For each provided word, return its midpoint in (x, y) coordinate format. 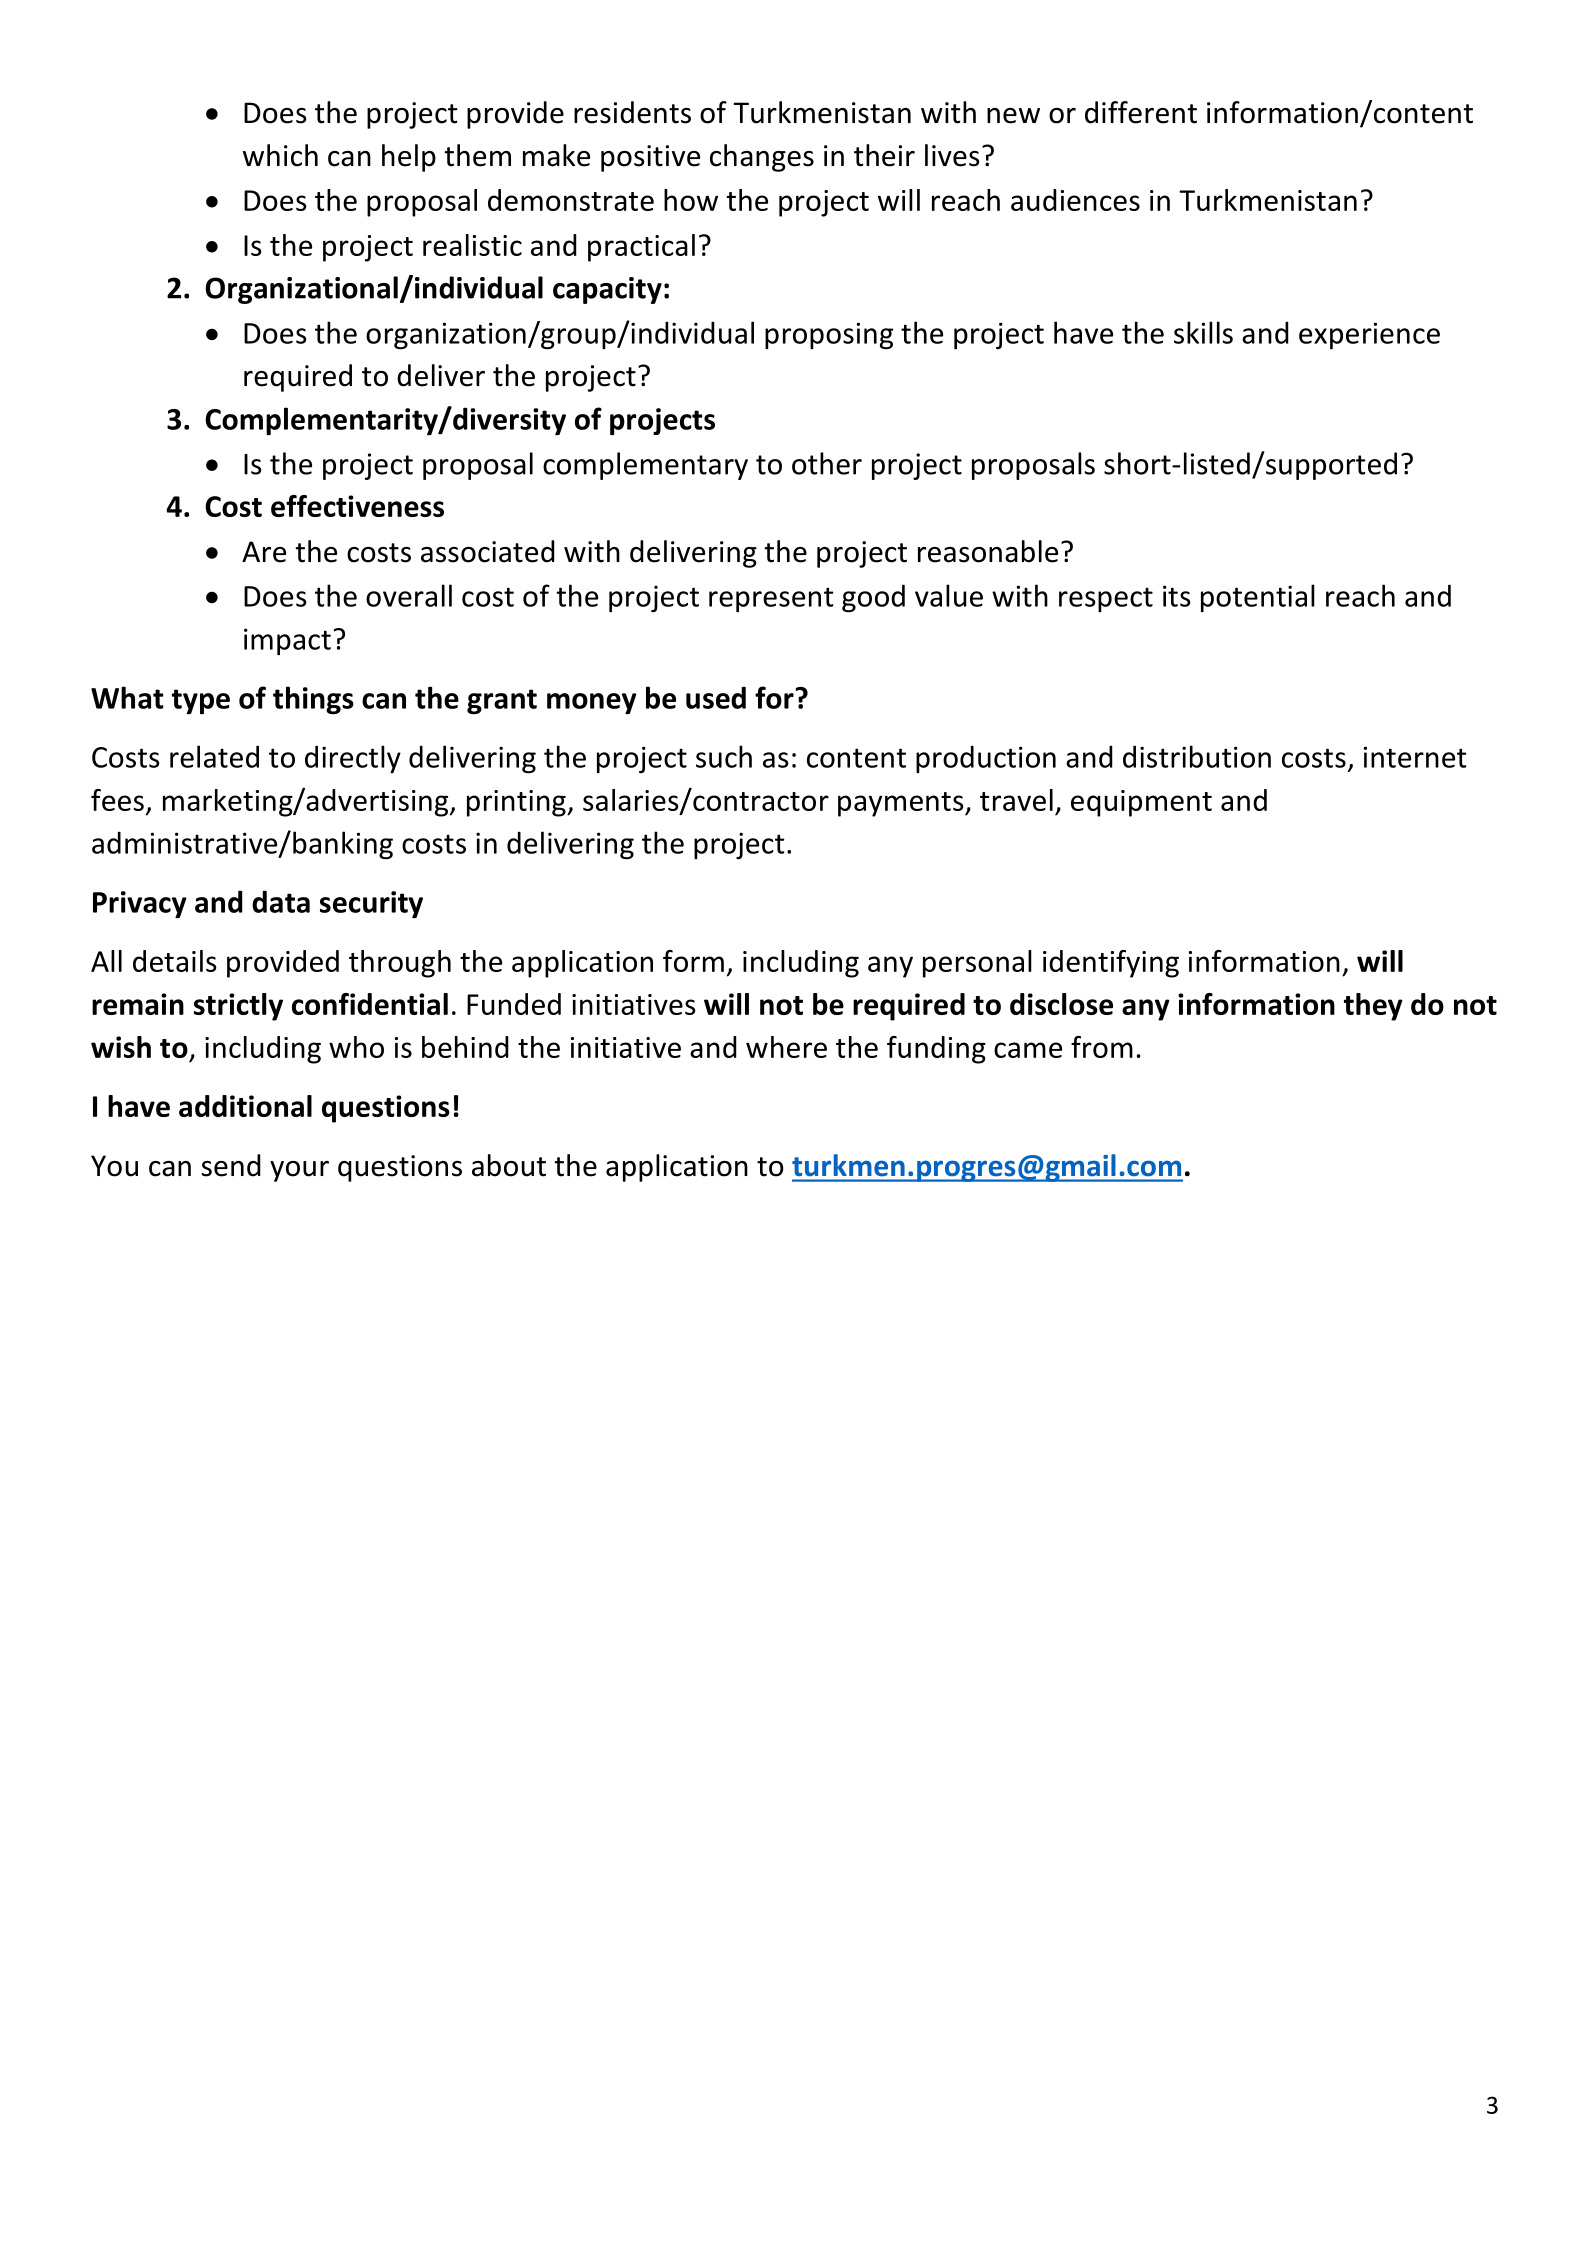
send (231, 1165)
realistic (472, 245)
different (1141, 112)
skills (1203, 332)
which (280, 155)
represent (771, 599)
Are (264, 552)
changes (762, 158)
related (214, 756)
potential (1258, 598)
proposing (829, 336)
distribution (1197, 756)
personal (977, 964)
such (724, 756)
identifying (1111, 964)
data (281, 901)
